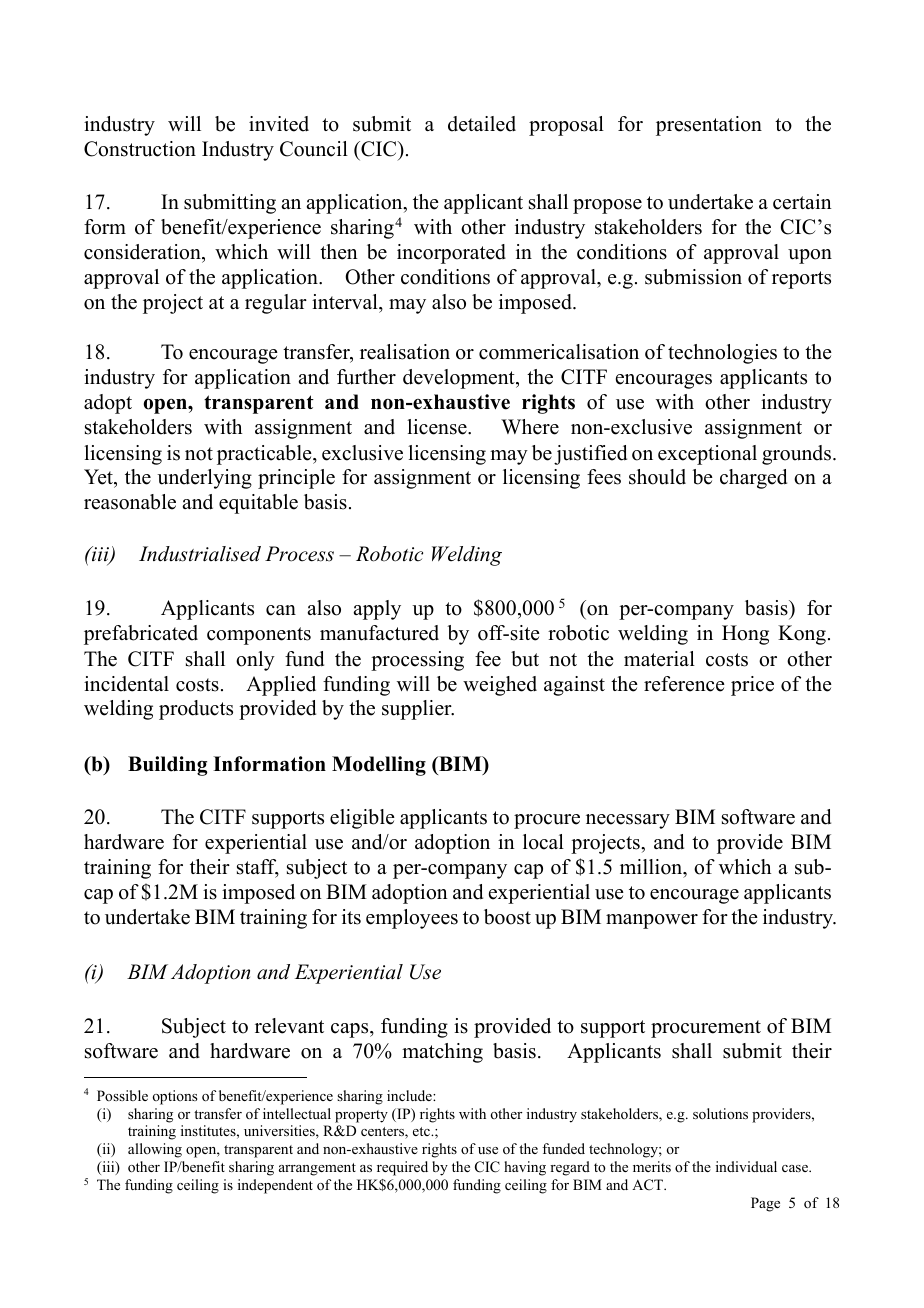 The image size is (924, 1308). What do you see at coordinates (412, 919) in the image?
I see `employees` at bounding box center [412, 919].
